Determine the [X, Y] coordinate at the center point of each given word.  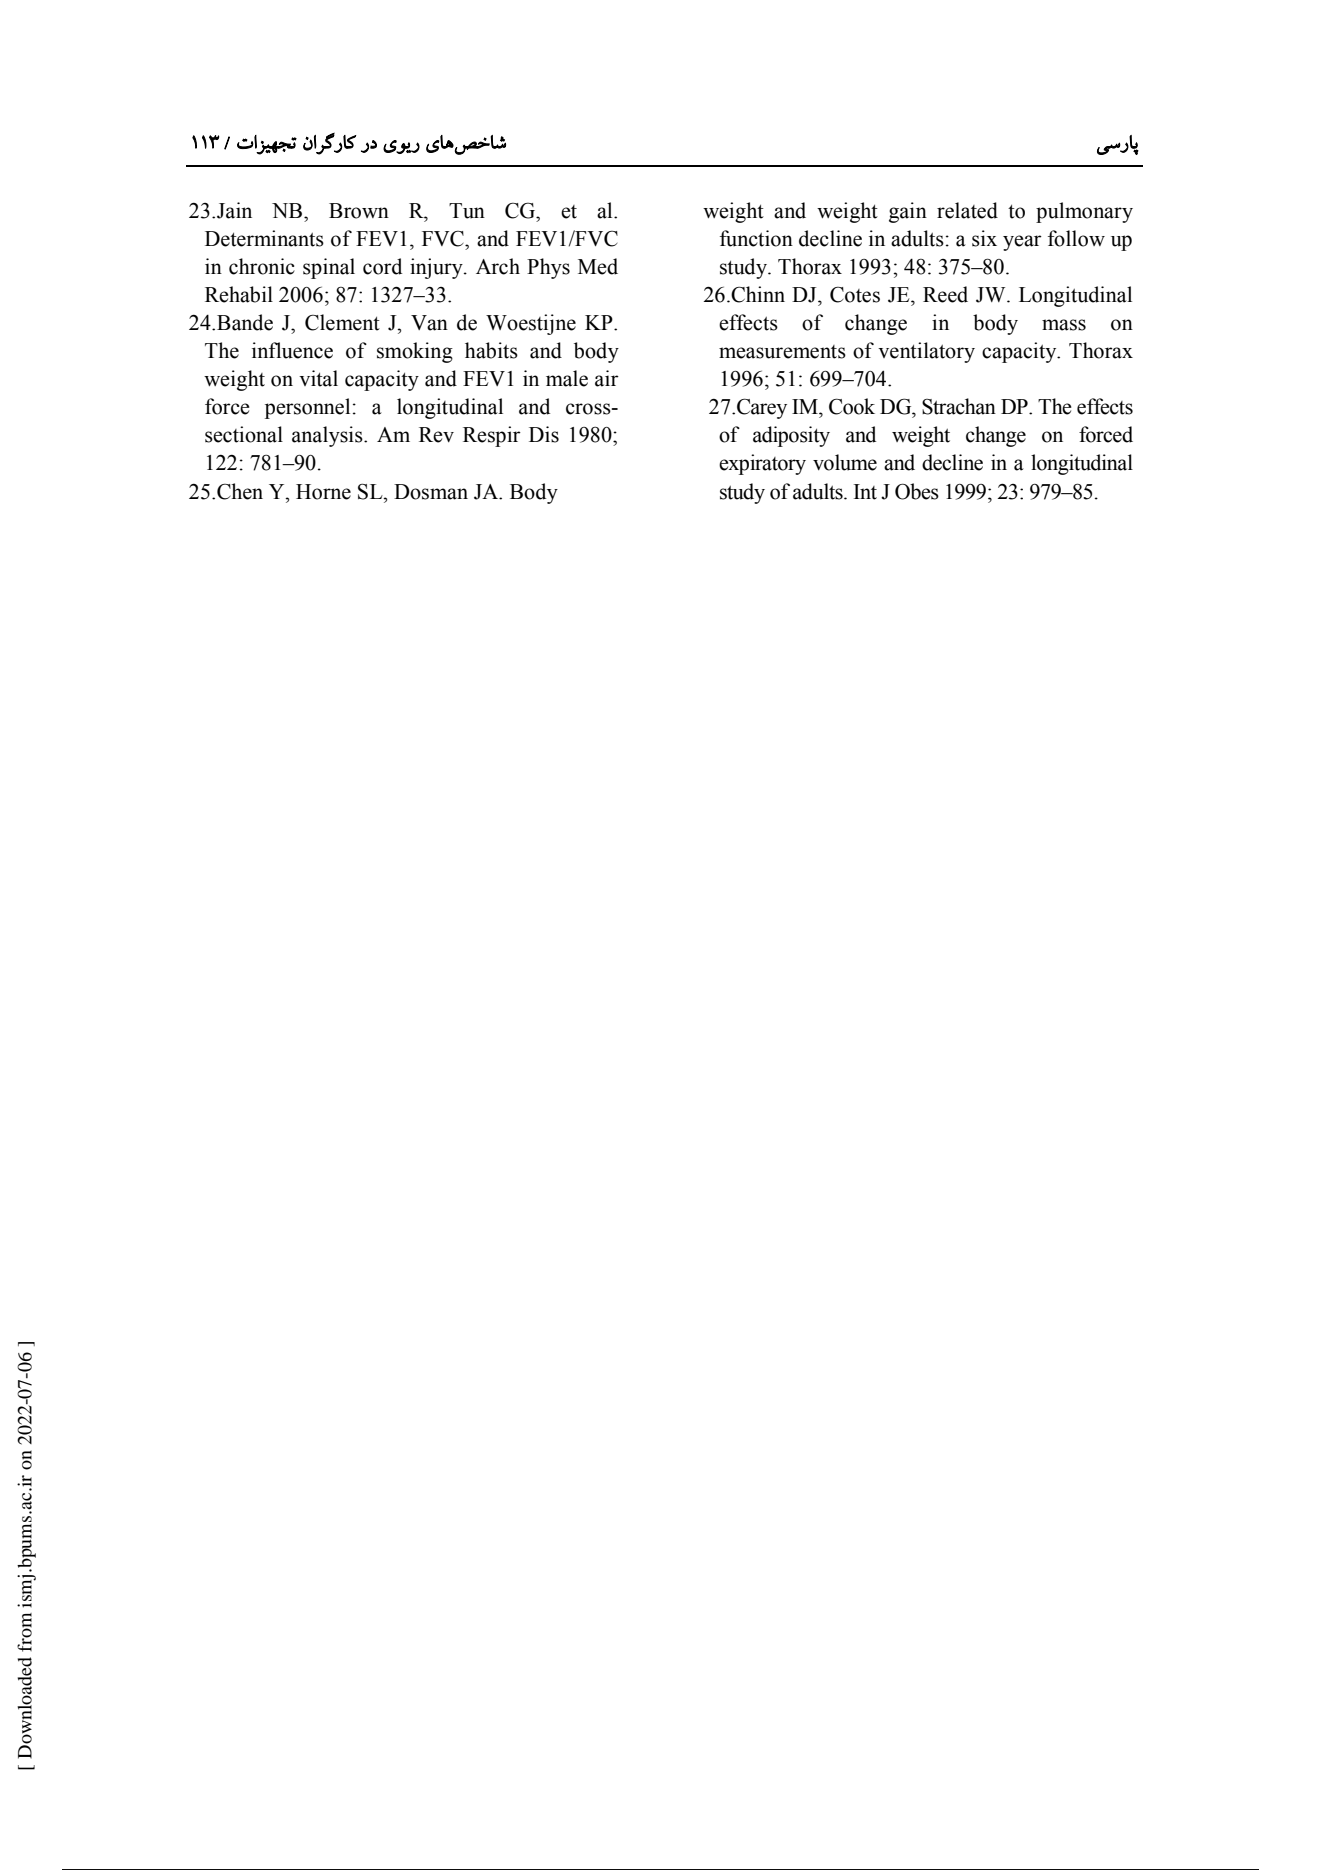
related [967, 210]
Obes [917, 491]
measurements [782, 352]
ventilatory [926, 352]
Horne [323, 492]
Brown [359, 211]
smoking [415, 352]
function [756, 238]
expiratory [762, 464]
